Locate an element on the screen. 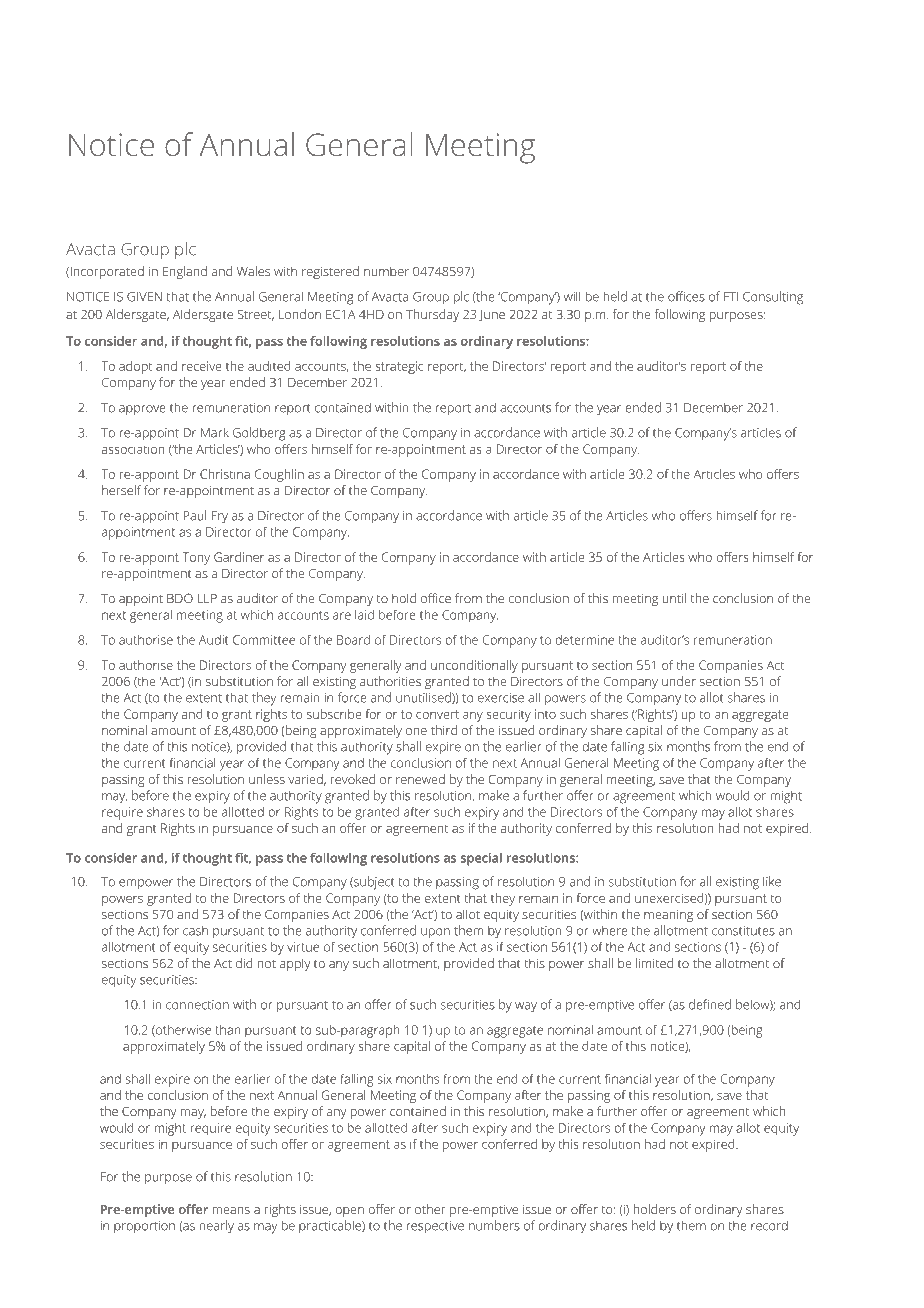  upon is located at coordinates (435, 933).
